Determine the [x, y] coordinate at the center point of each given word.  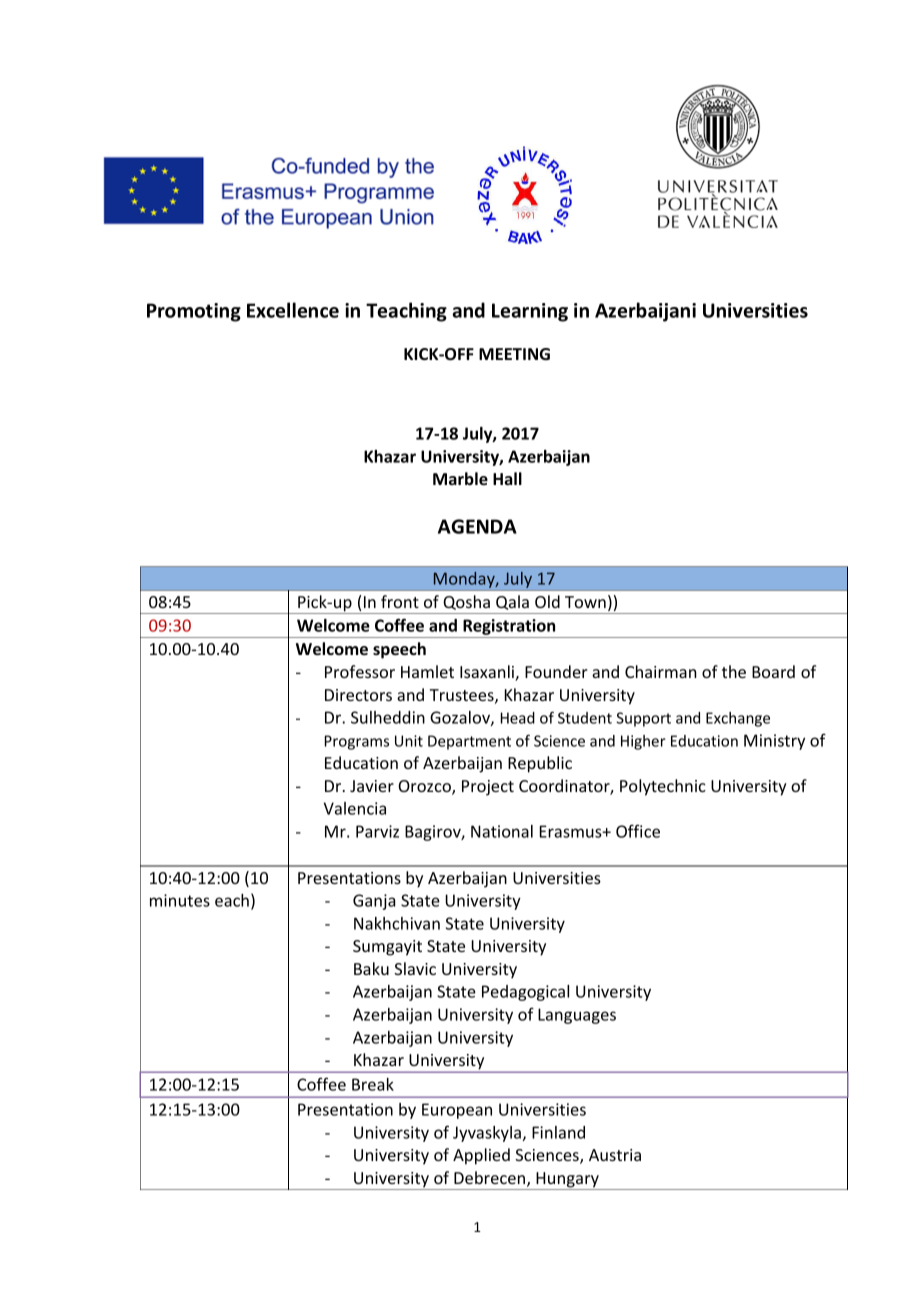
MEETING [514, 354]
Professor [360, 671]
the [734, 671]
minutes [180, 900]
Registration [509, 628]
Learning [530, 312]
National [502, 831]
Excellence [293, 310]
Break [373, 1084]
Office [638, 831]
